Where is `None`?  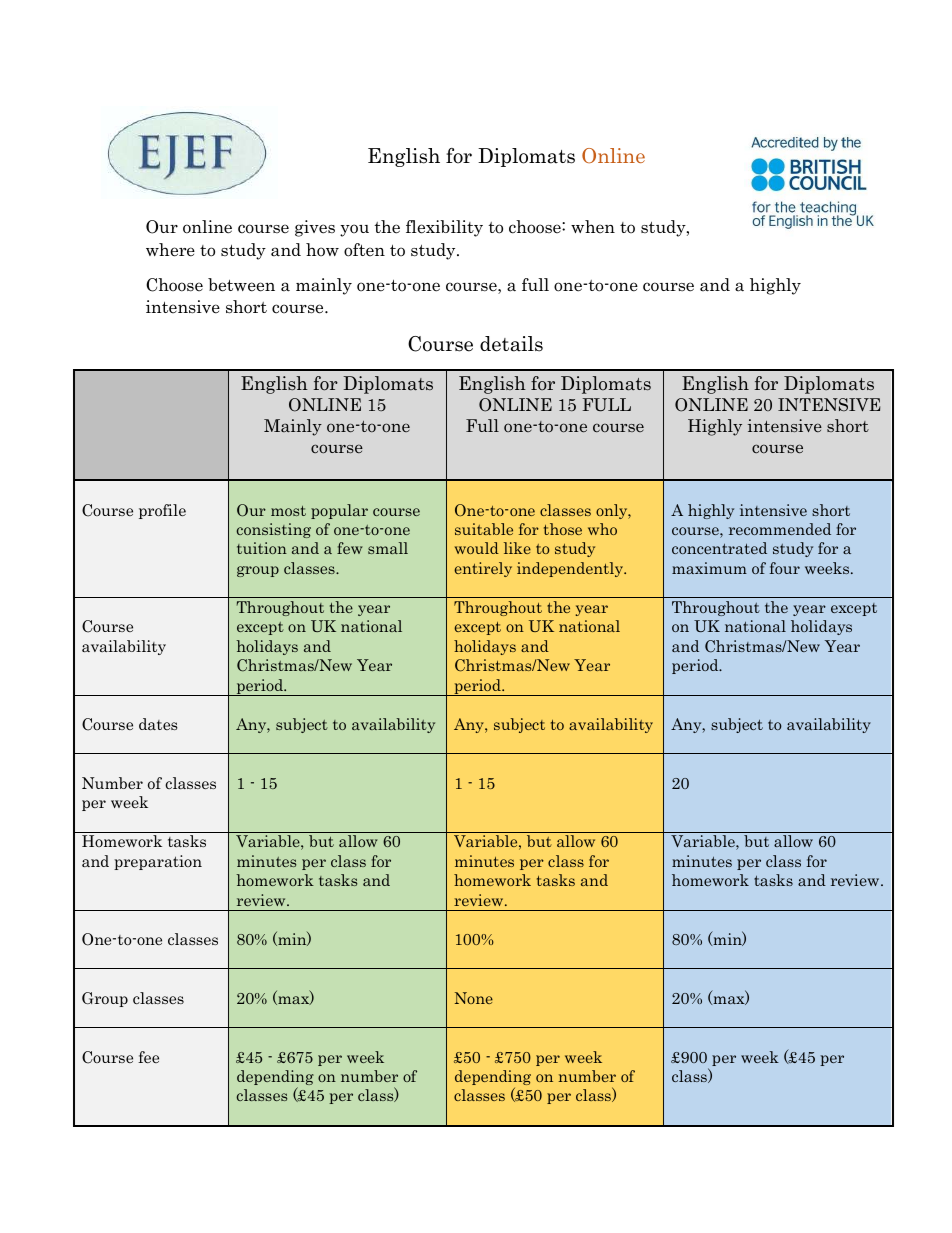
None is located at coordinates (474, 998).
